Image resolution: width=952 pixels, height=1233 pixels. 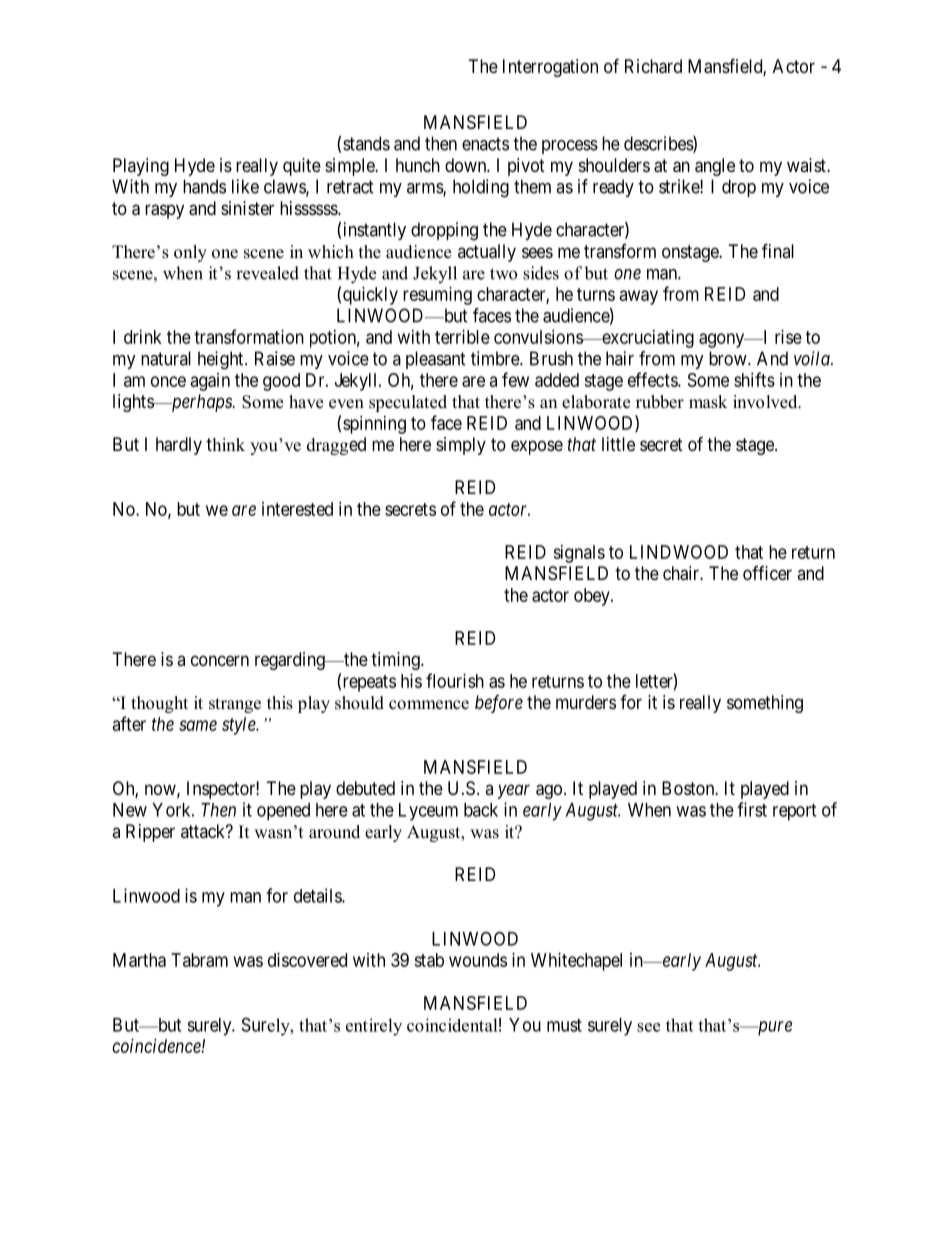 I want to click on first, so click(x=752, y=809).
